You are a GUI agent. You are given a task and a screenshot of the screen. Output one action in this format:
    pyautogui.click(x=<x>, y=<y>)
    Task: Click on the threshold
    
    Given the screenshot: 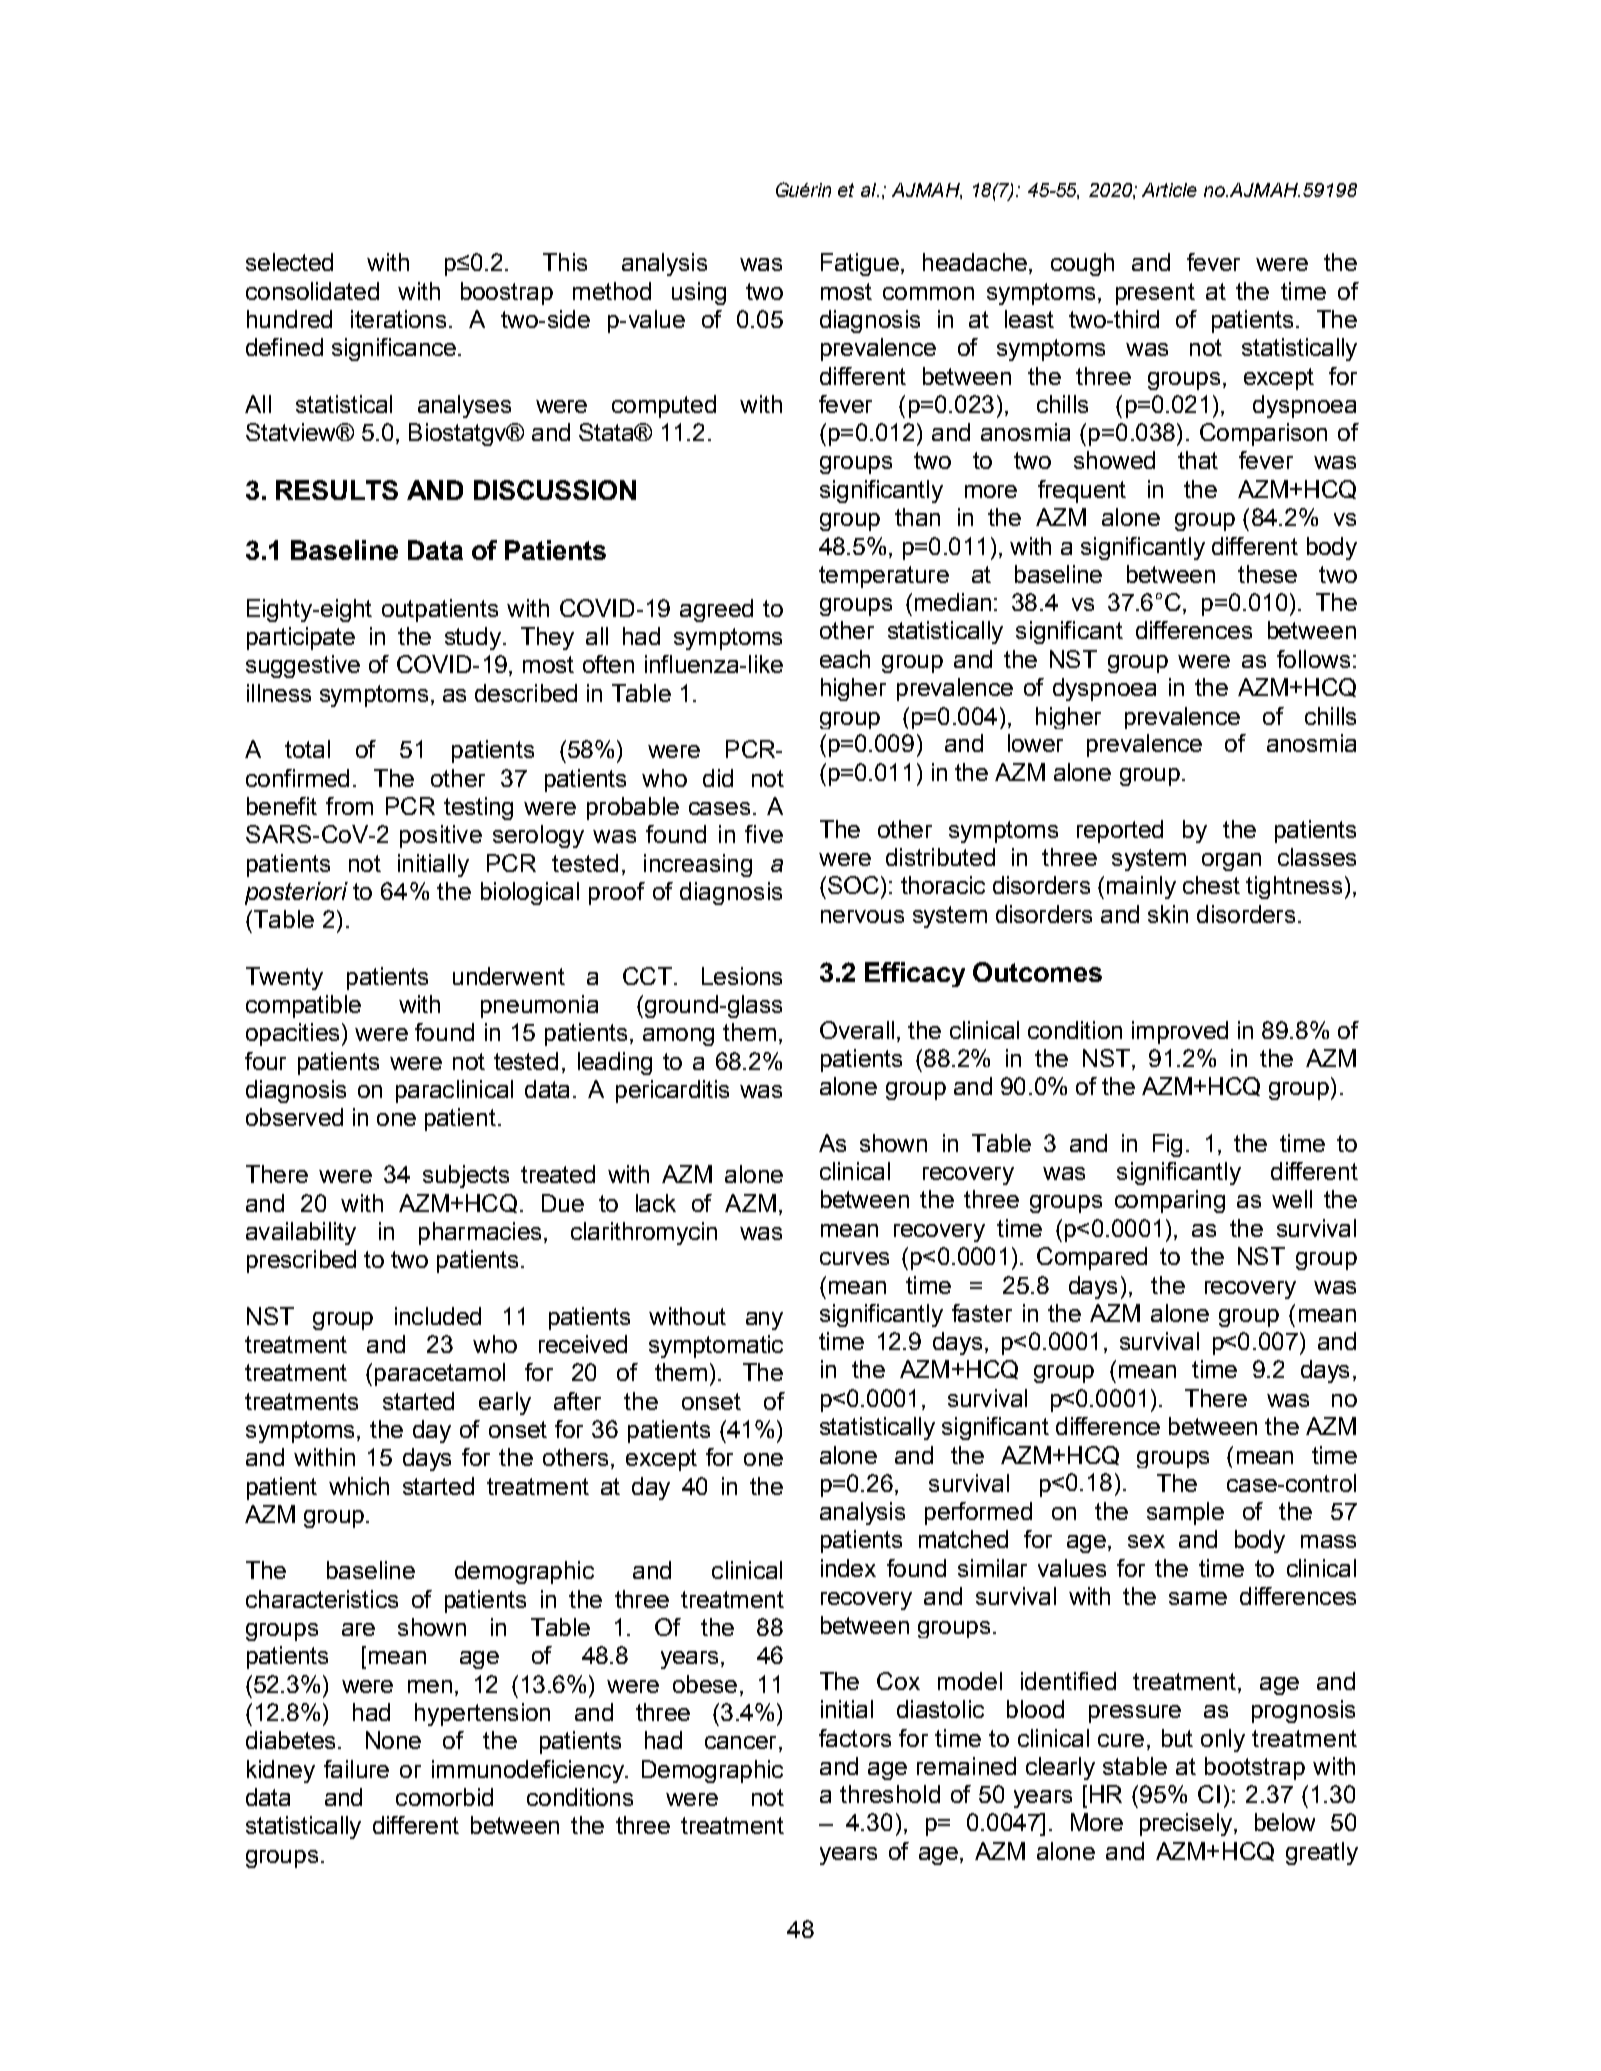 What is the action you would take?
    pyautogui.click(x=890, y=1794)
